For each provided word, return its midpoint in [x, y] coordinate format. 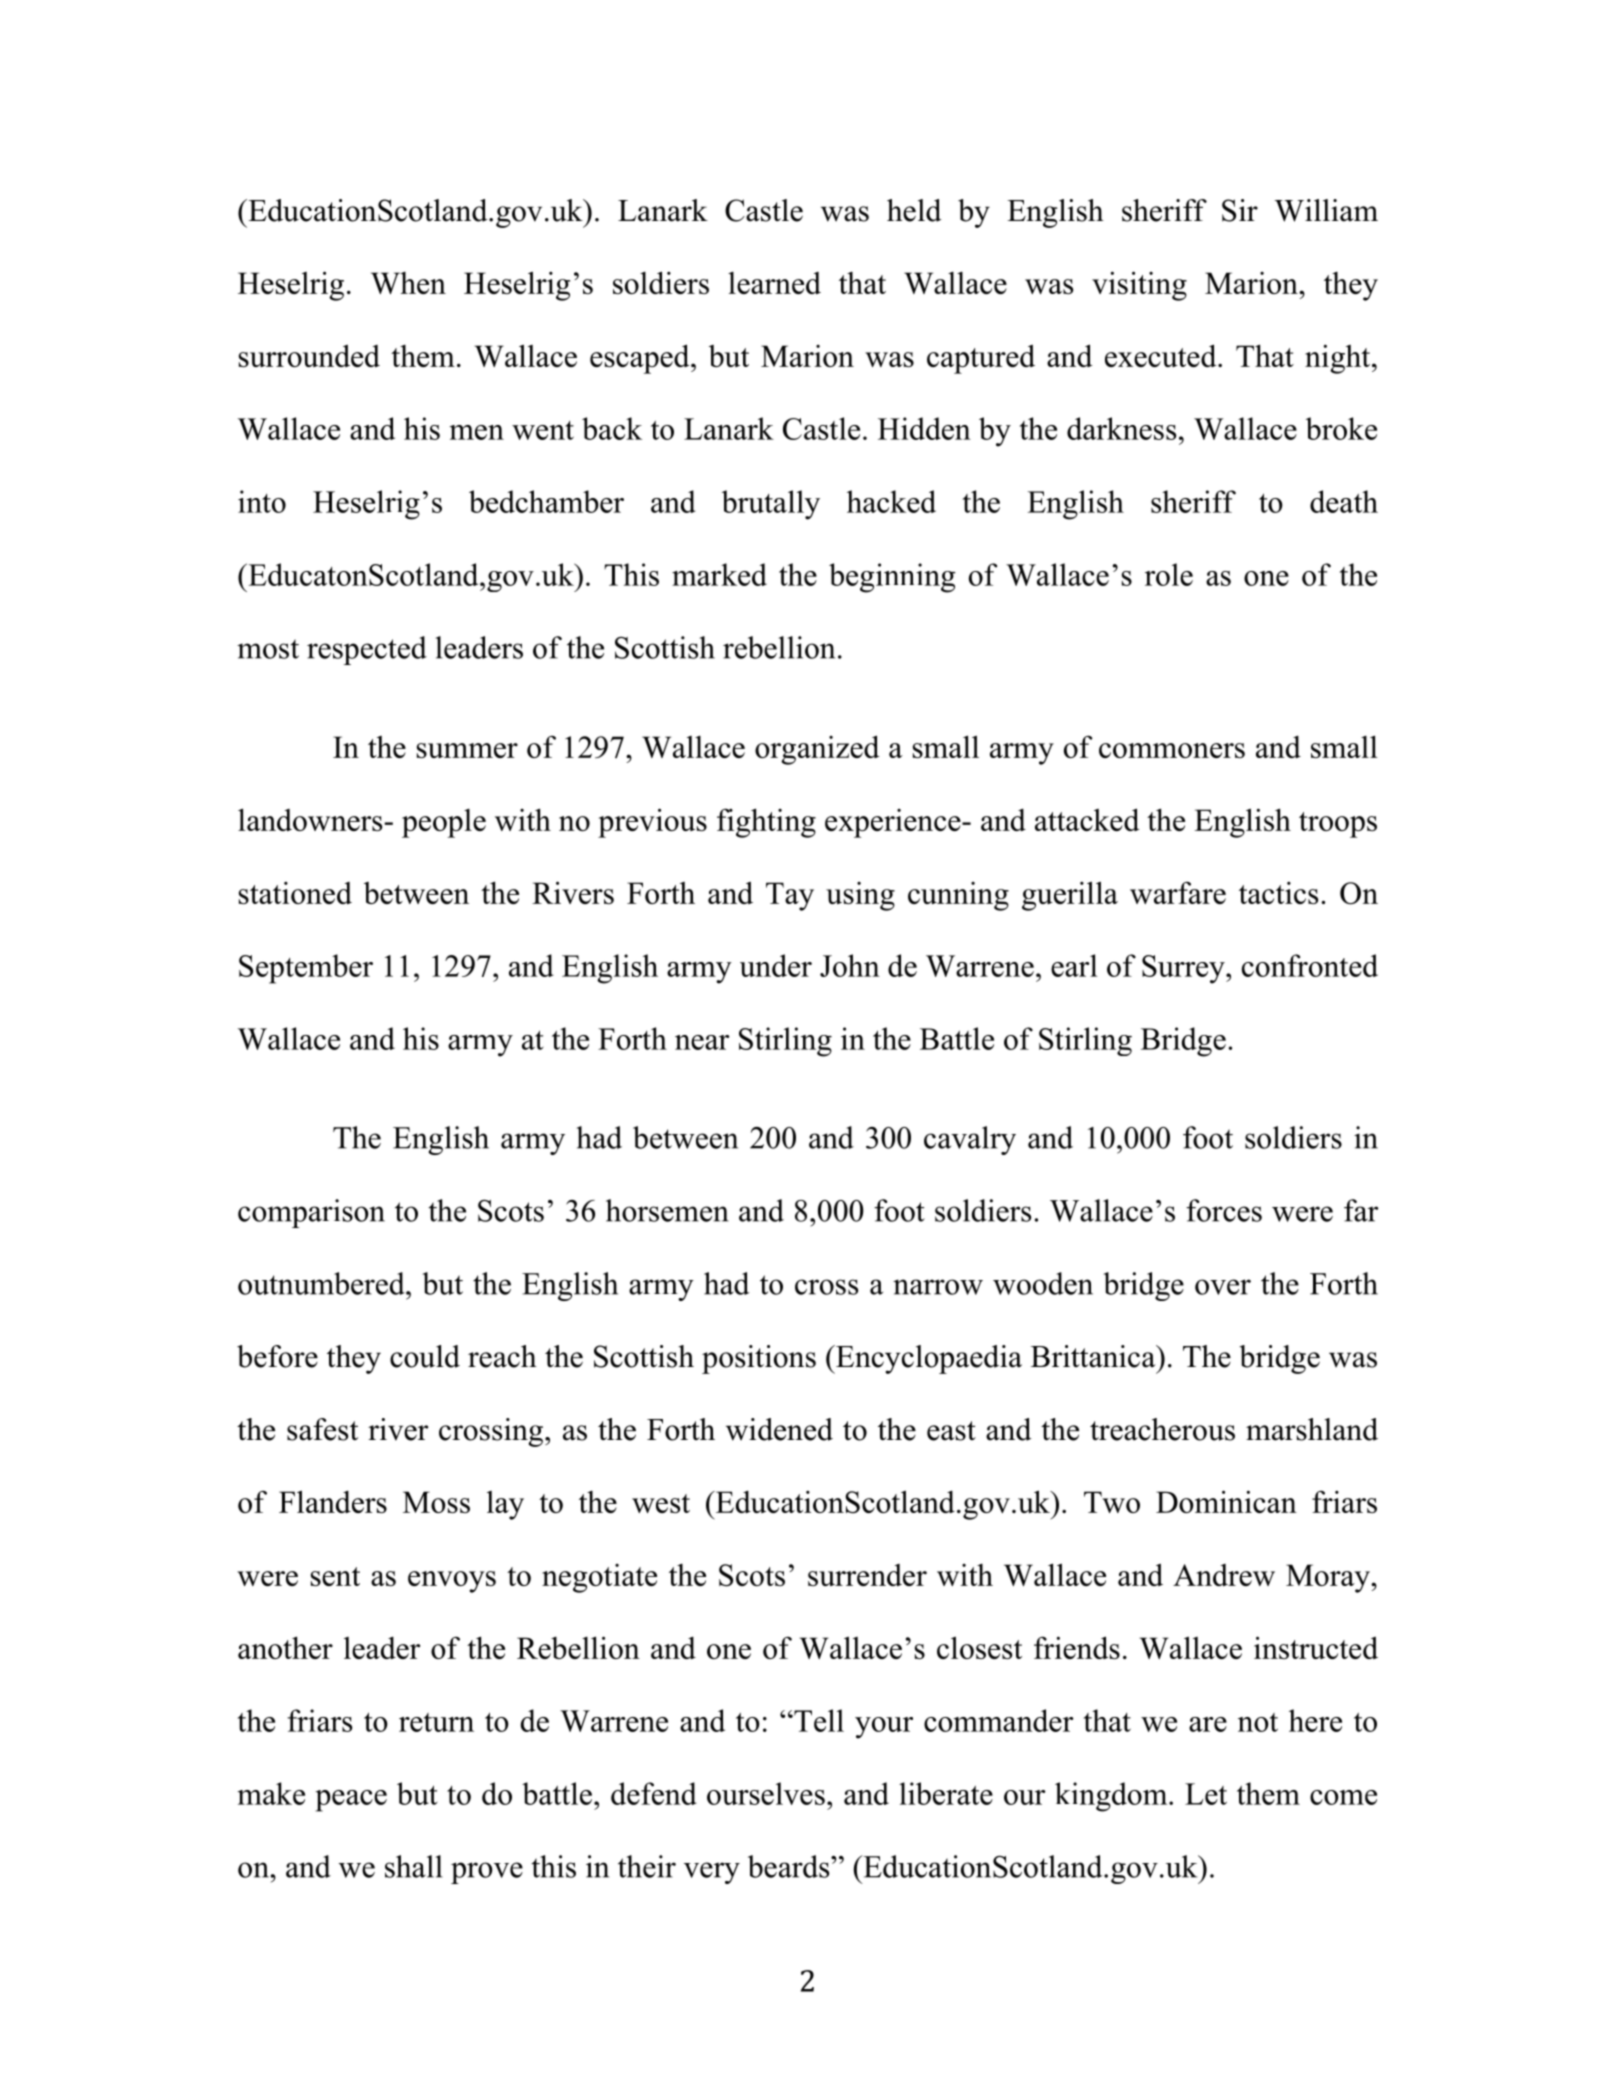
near [702, 1042]
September [306, 969]
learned [774, 283]
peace [351, 1801]
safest [322, 1429]
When [408, 283]
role [1169, 574]
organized [817, 750]
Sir [1240, 210]
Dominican [1226, 1501]
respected [367, 650]
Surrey [1184, 969]
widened [779, 1429]
